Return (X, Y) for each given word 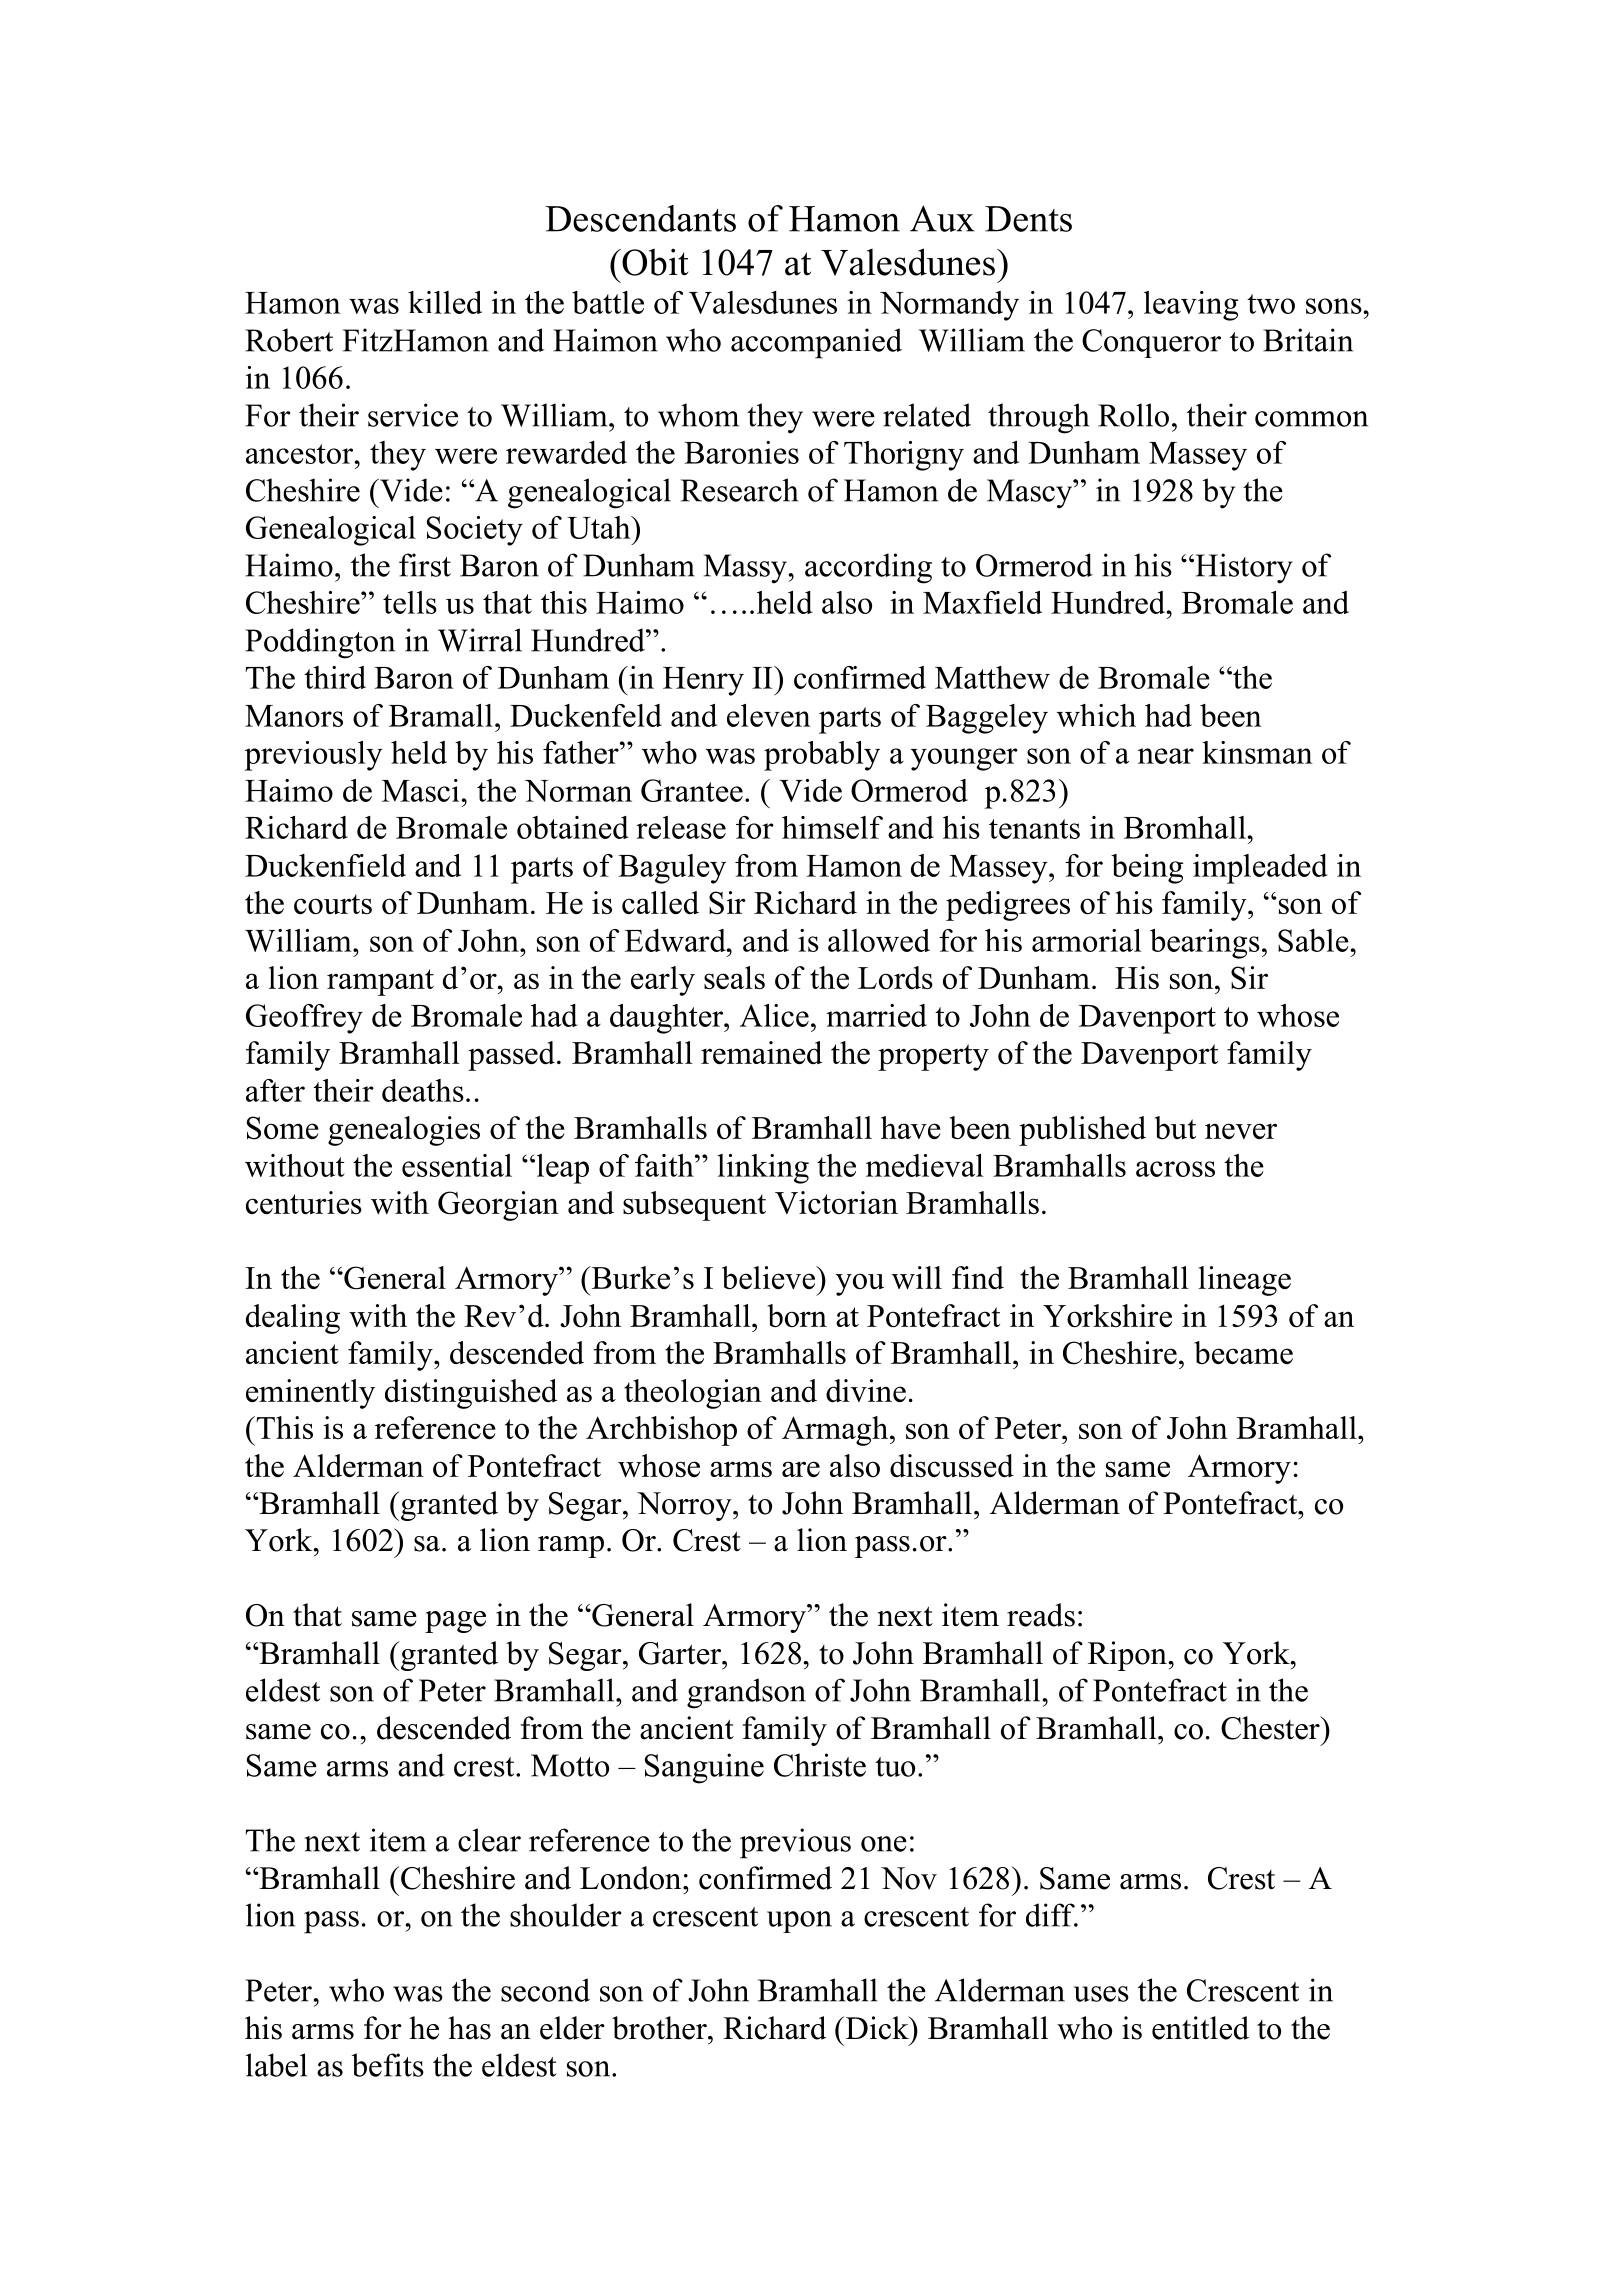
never (1241, 1131)
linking (763, 1169)
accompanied (816, 343)
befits (388, 2065)
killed (445, 302)
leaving (1191, 306)
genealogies (404, 1131)
